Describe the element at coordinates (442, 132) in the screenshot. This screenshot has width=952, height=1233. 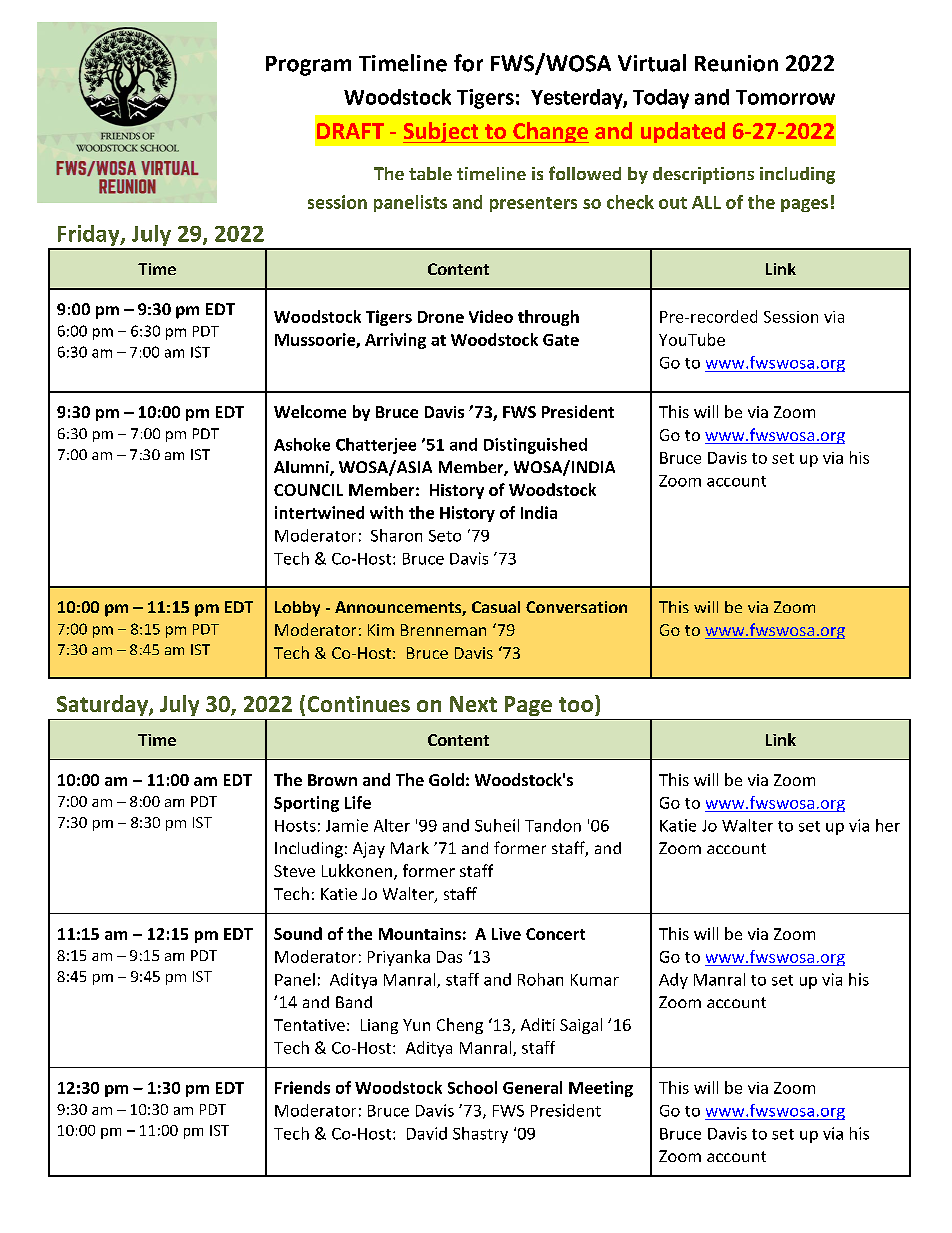
I see `Subject` at that location.
